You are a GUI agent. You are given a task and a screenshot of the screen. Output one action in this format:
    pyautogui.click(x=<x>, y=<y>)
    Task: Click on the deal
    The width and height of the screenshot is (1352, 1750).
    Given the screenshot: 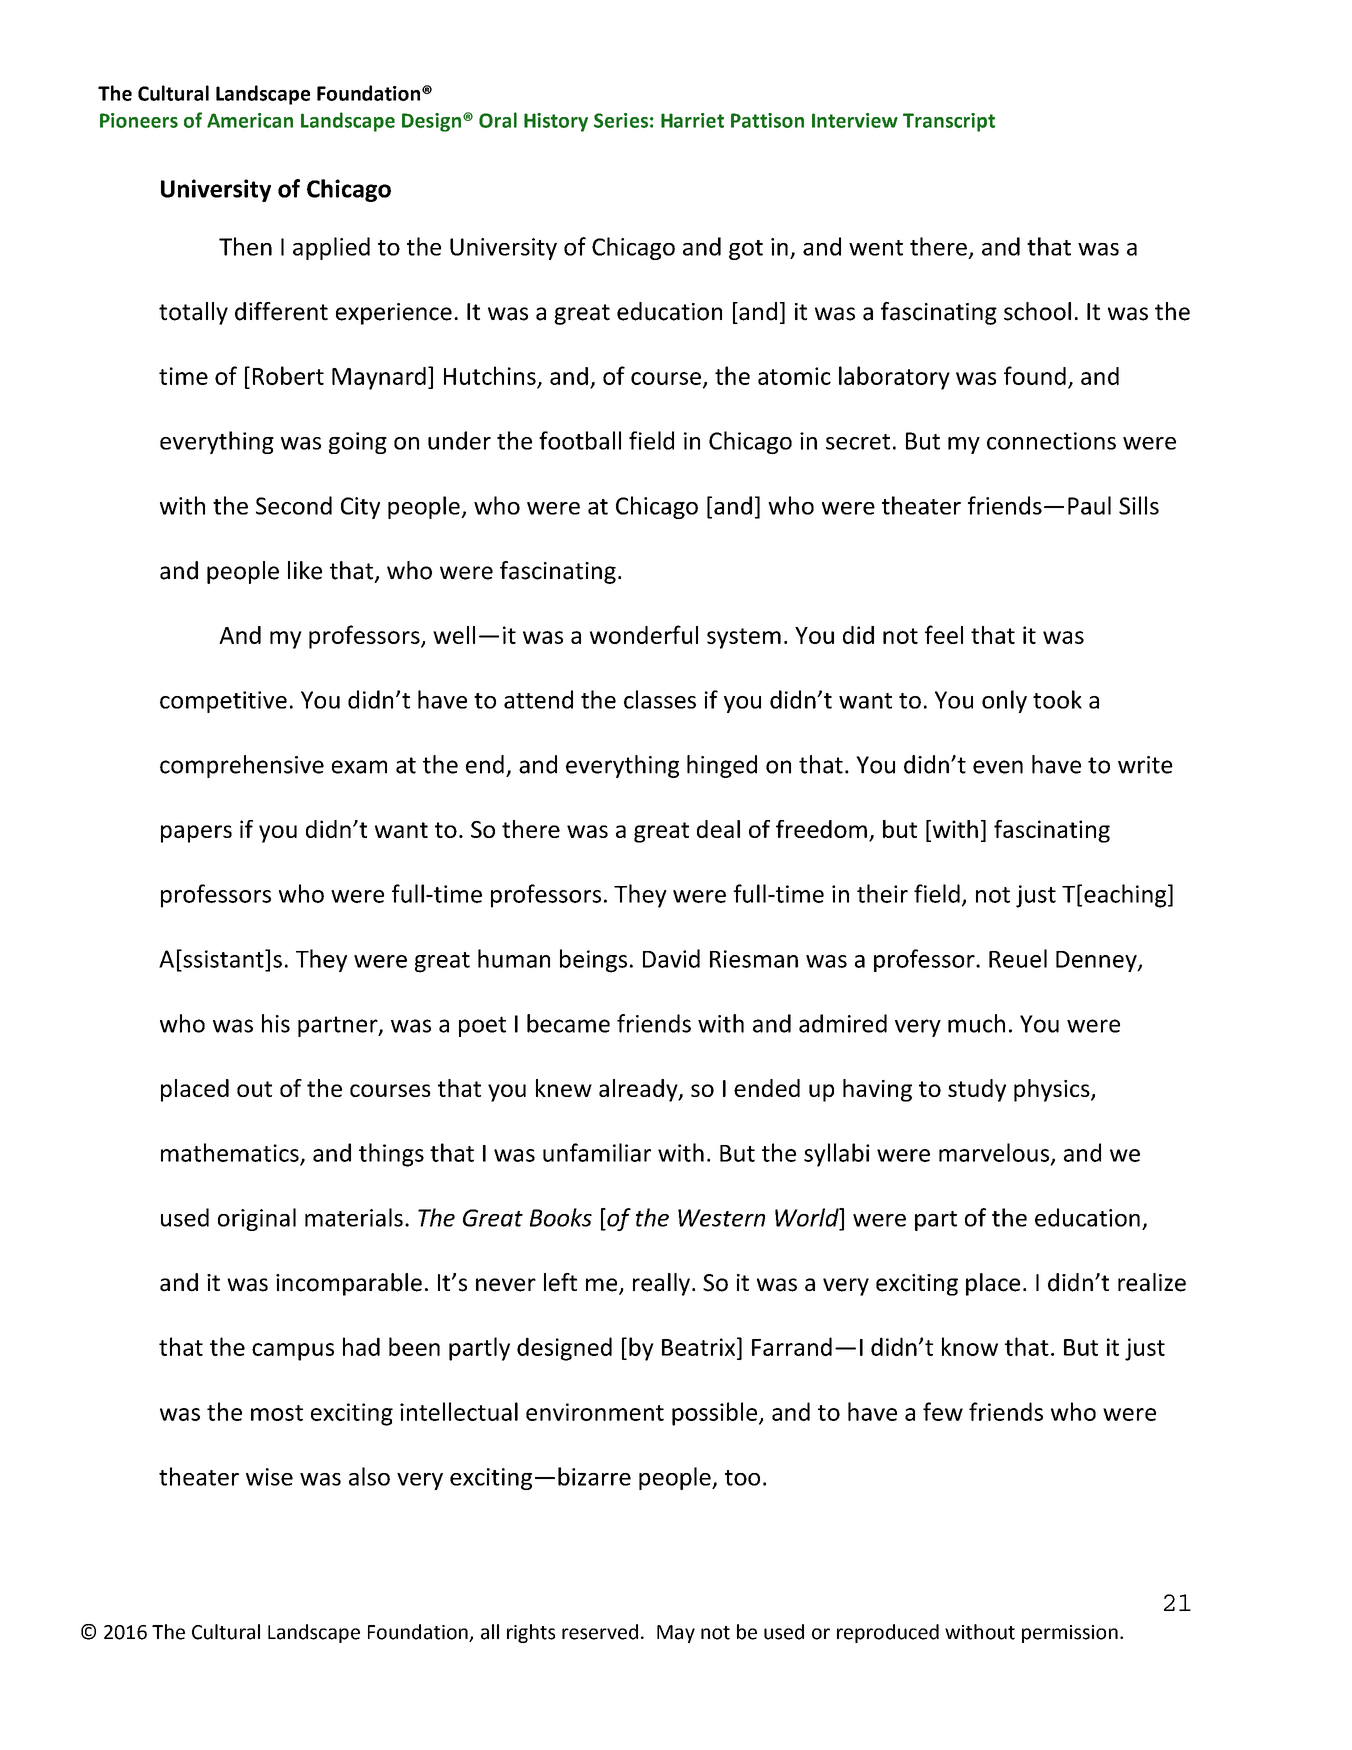 What is the action you would take?
    pyautogui.click(x=718, y=829)
